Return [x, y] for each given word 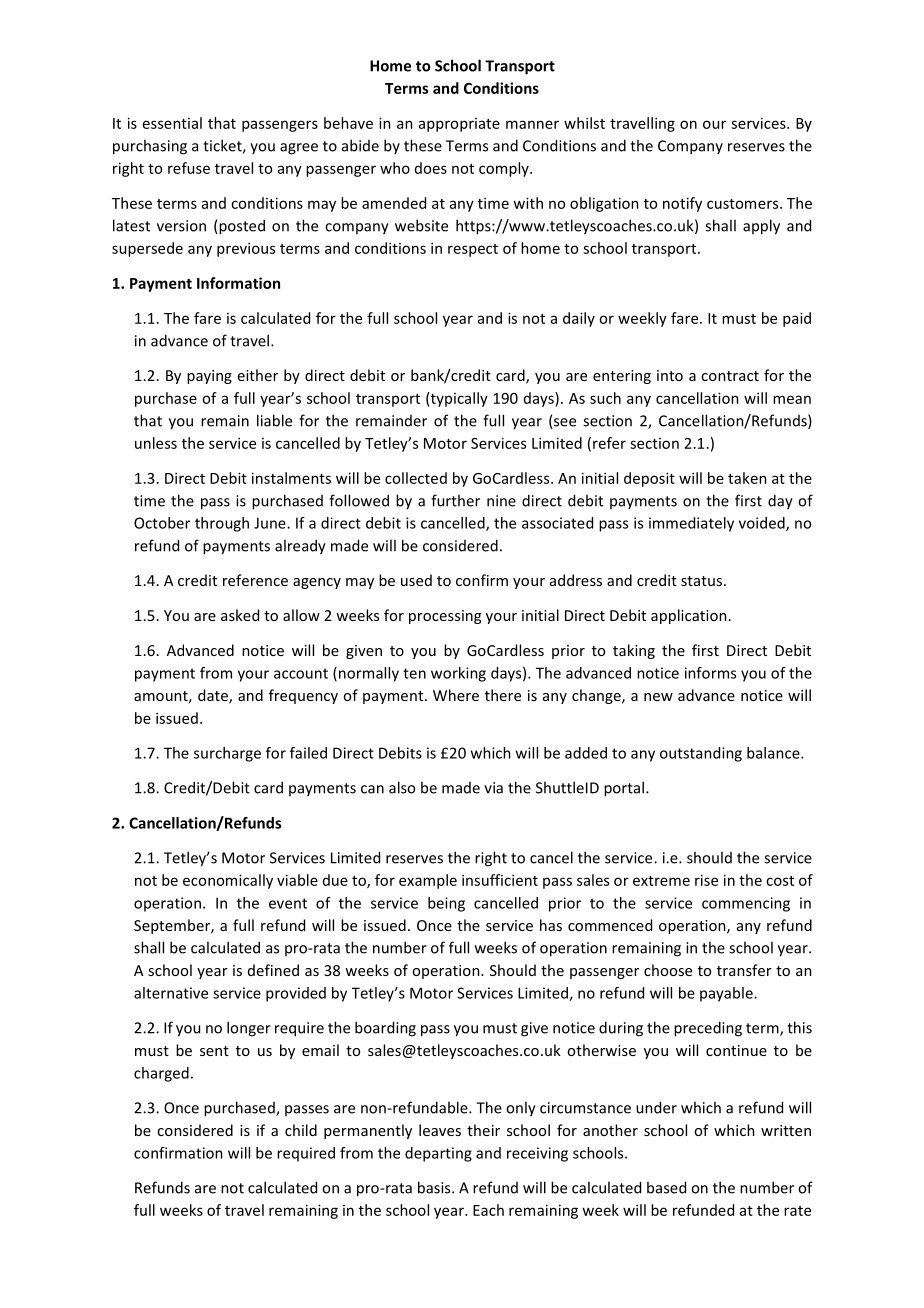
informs [710, 673]
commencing [746, 904]
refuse [189, 168]
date [214, 696]
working [458, 674]
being [446, 904]
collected [416, 478]
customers [744, 204]
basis [435, 1187]
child [301, 1130]
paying [209, 377]
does [431, 168]
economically [228, 881]
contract [730, 376]
